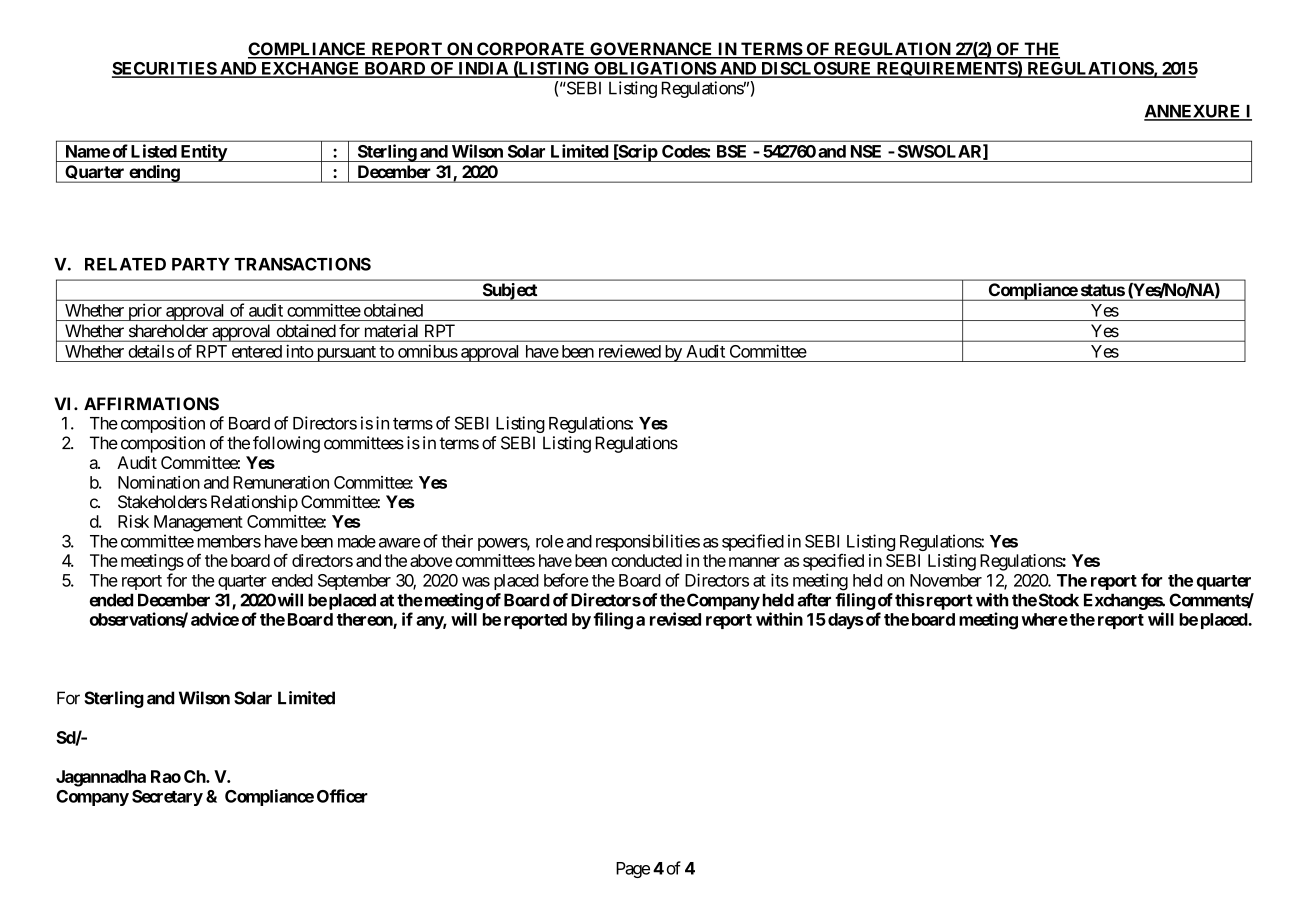 This screenshot has width=1308, height=924. What do you see at coordinates (391, 330) in the screenshot?
I see `material` at bounding box center [391, 330].
